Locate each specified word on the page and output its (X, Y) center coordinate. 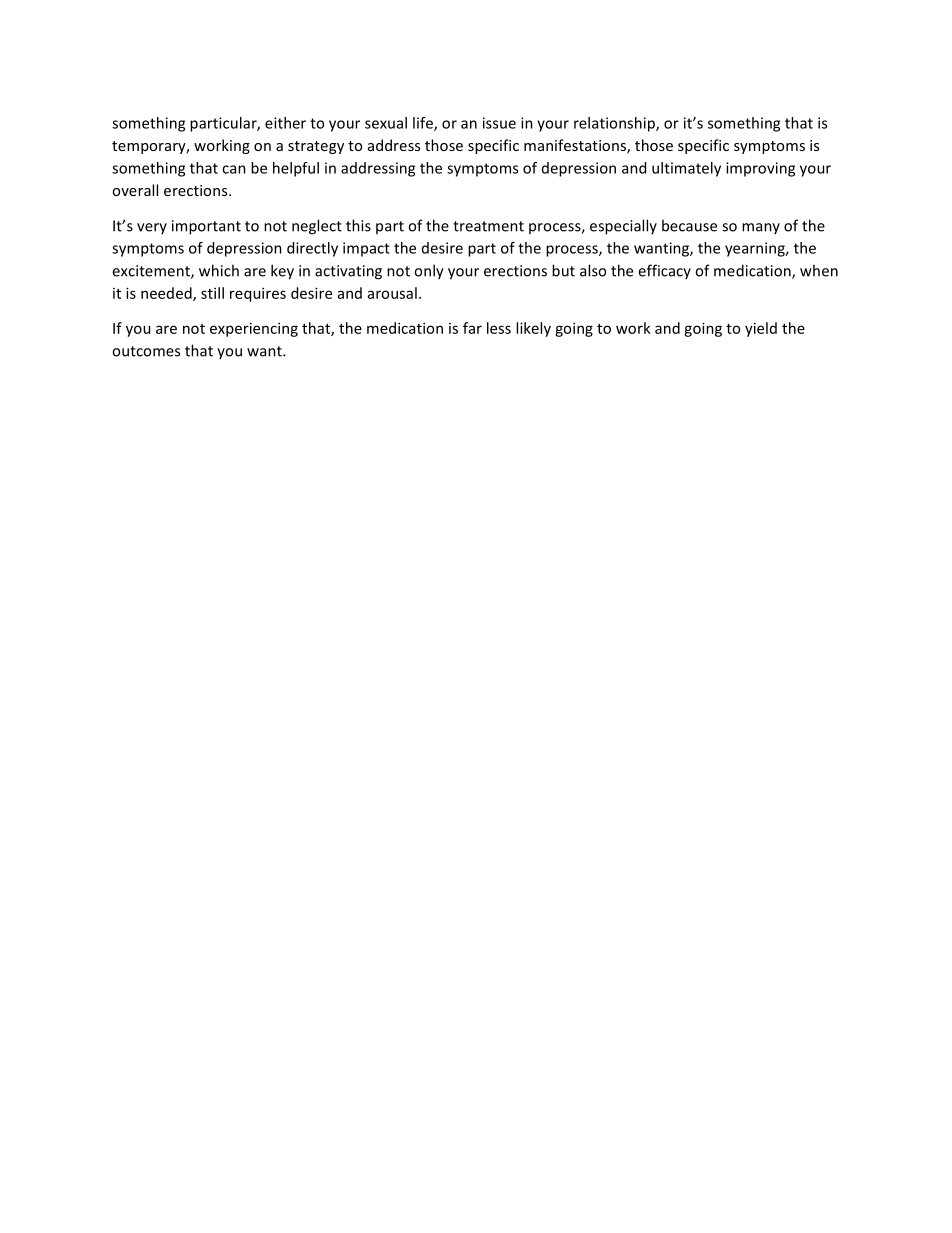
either (285, 123)
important (206, 227)
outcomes (146, 351)
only (429, 272)
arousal (392, 293)
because (689, 225)
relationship (615, 124)
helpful (296, 169)
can (234, 169)
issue (499, 123)
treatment (488, 226)
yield (761, 329)
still (212, 293)
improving (760, 169)
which (219, 270)
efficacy (664, 271)
